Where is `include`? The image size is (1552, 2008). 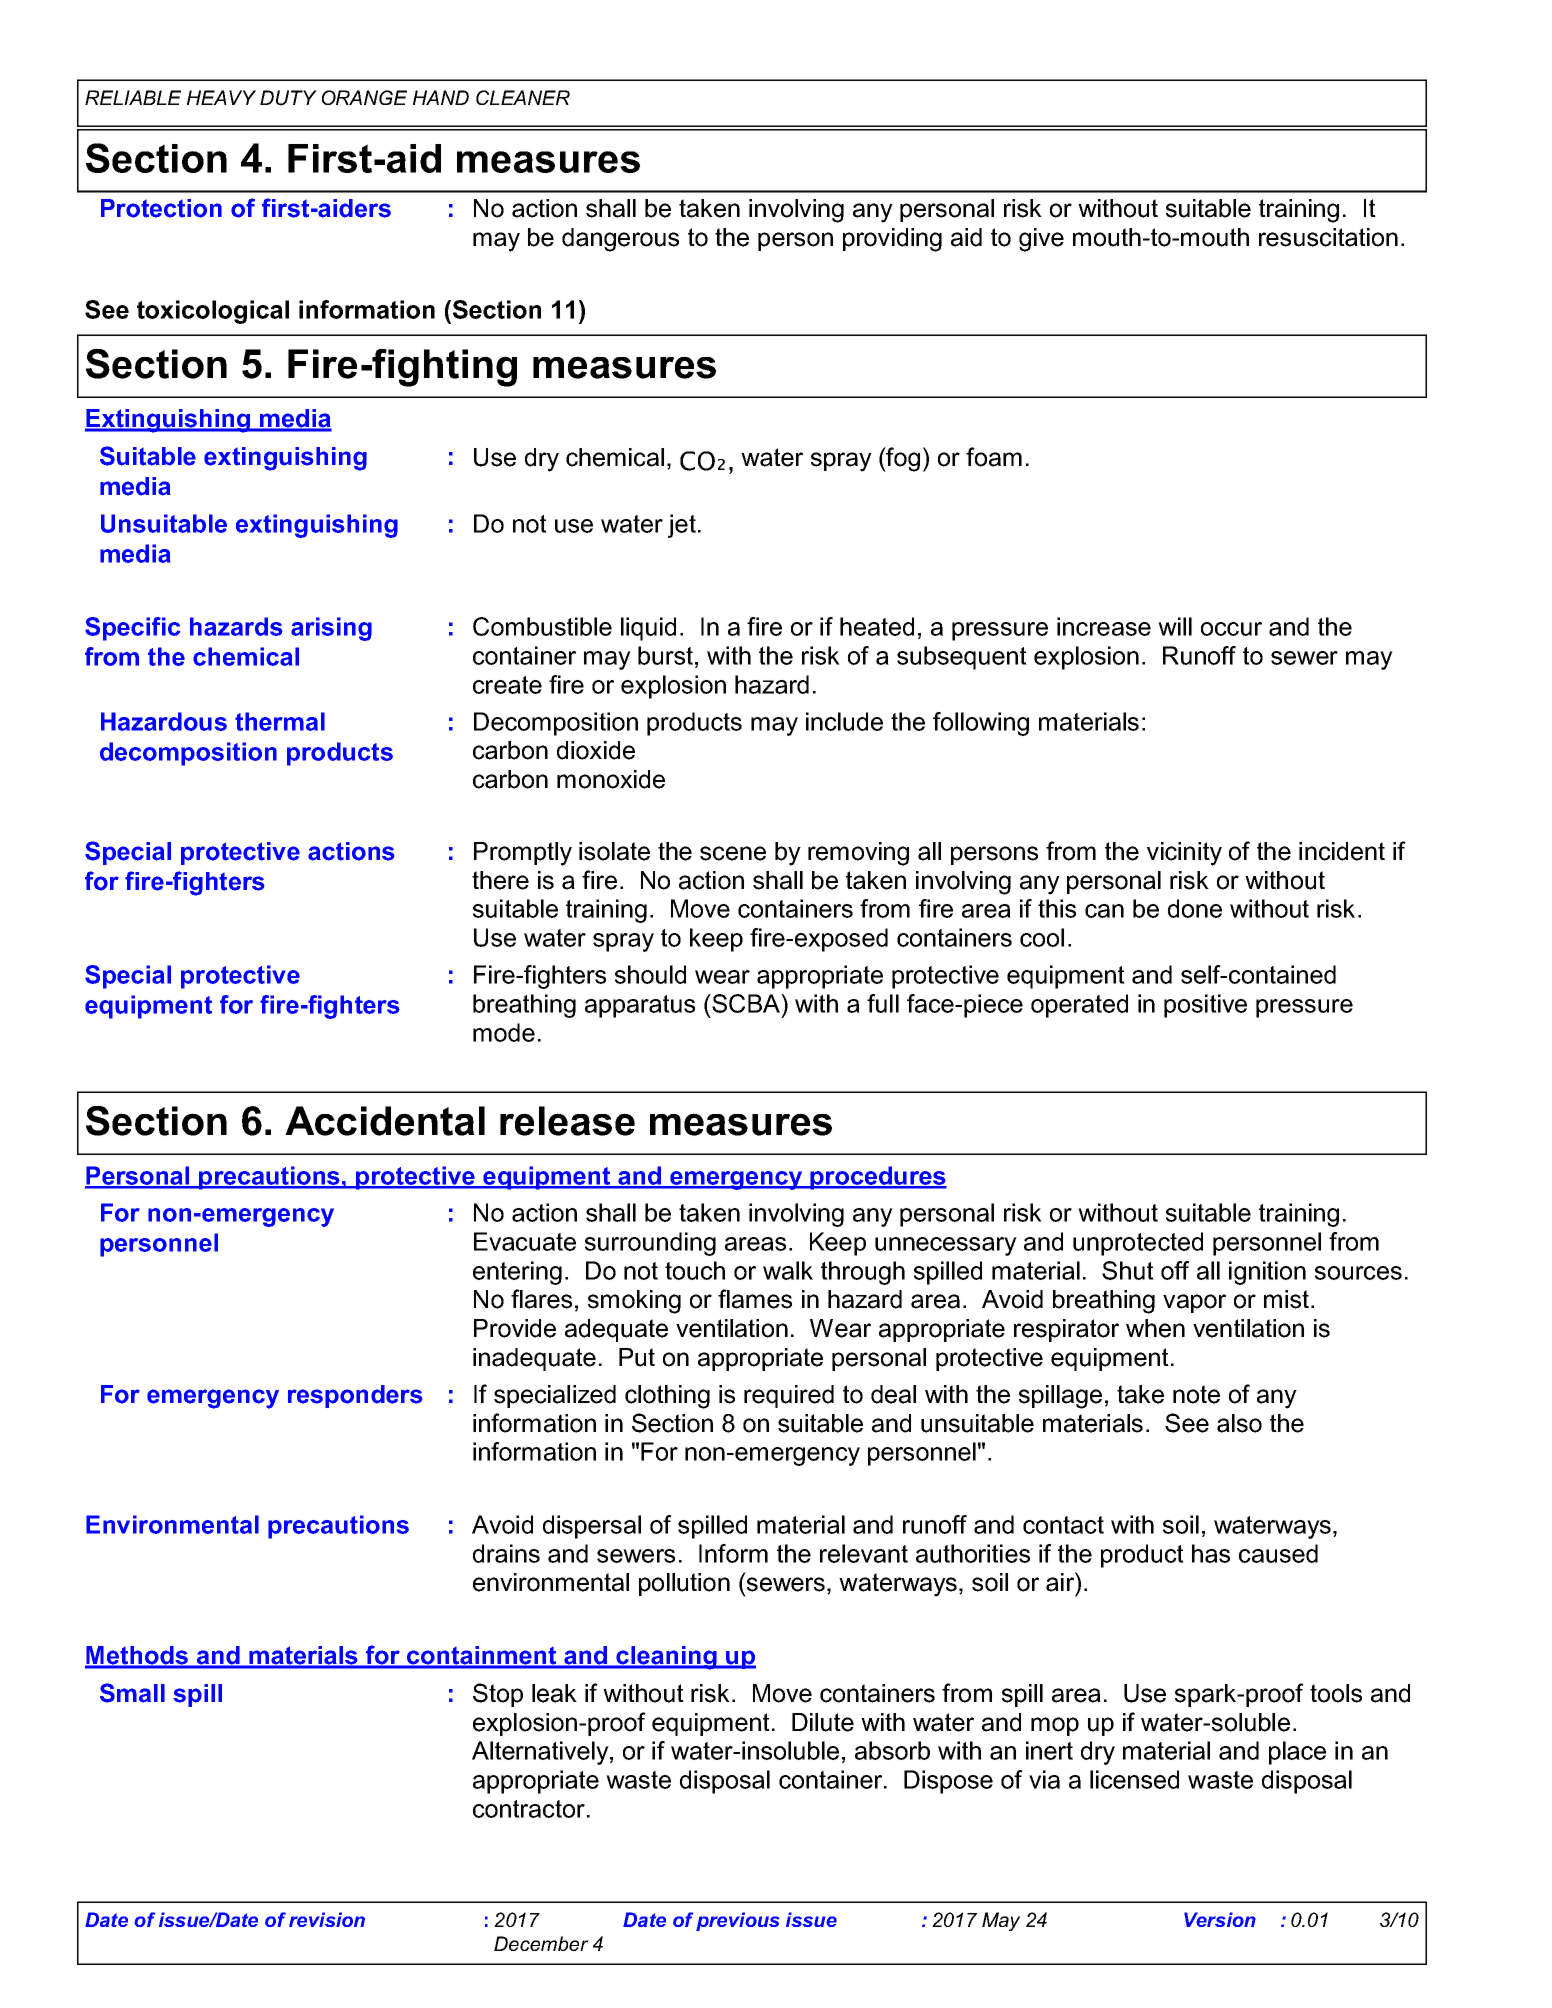
include is located at coordinates (844, 721).
